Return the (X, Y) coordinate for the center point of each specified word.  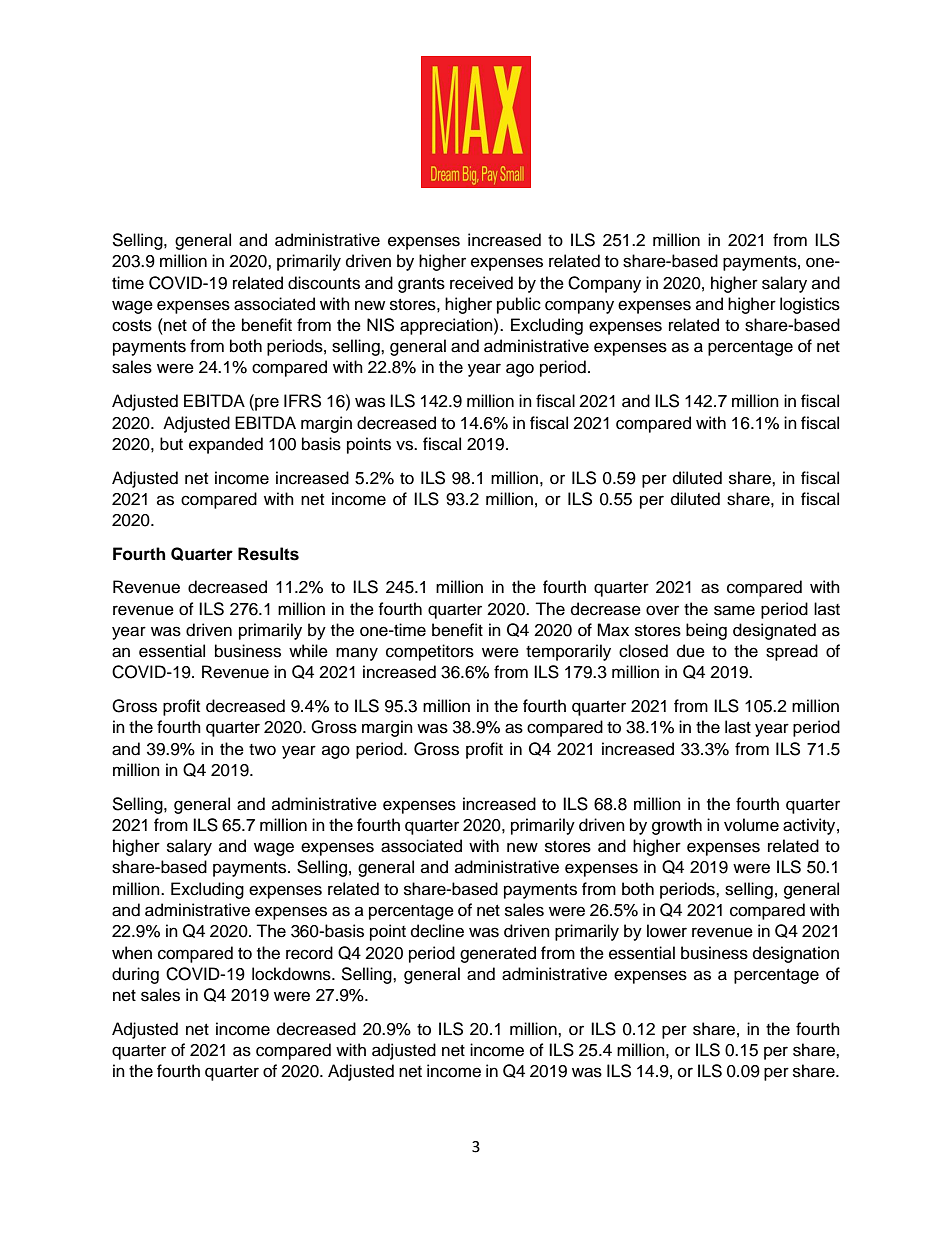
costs (132, 326)
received (481, 283)
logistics (810, 305)
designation (796, 954)
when (132, 953)
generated (498, 954)
